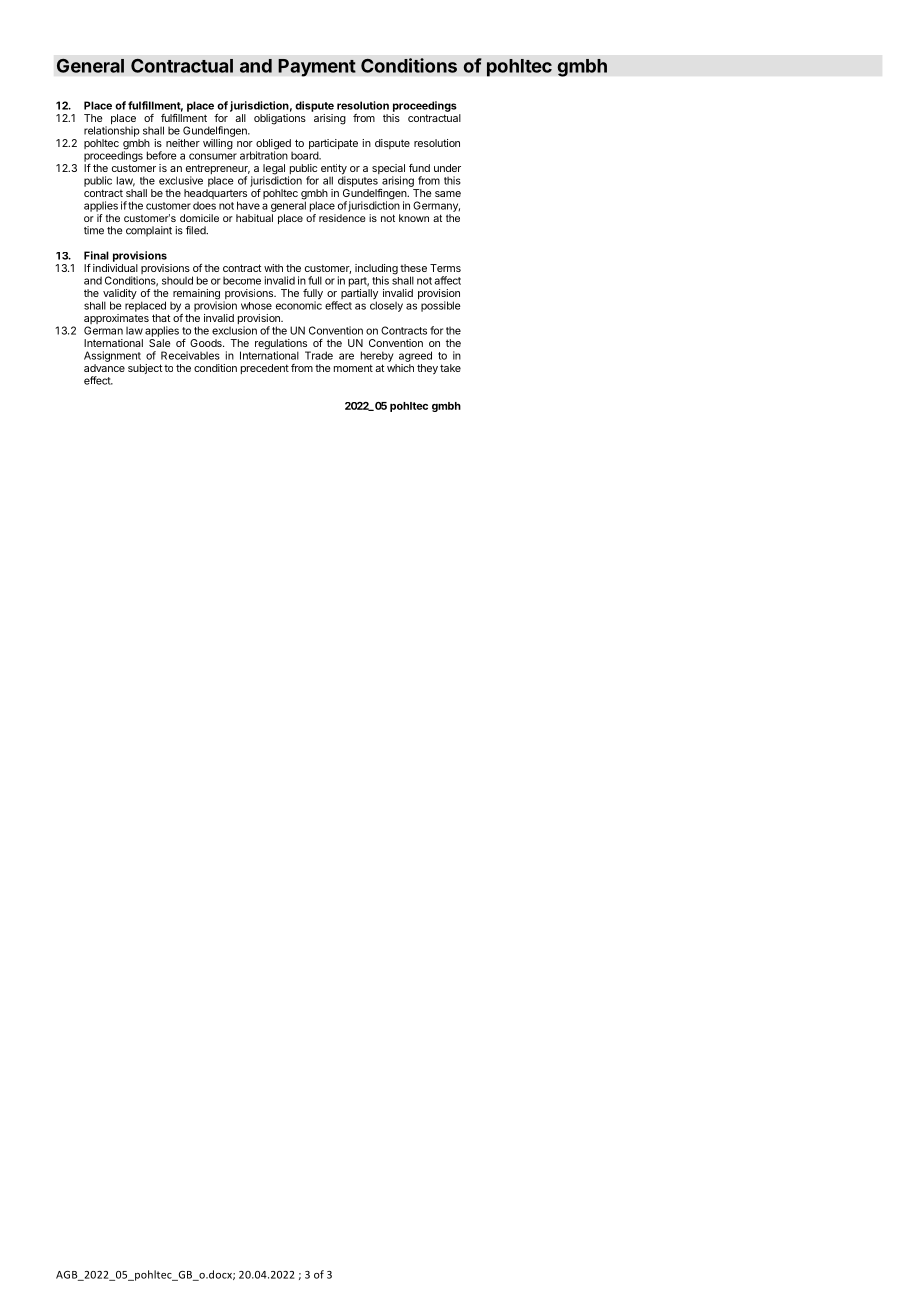 This screenshot has height=1308, width=924. Describe the element at coordinates (181, 180) in the screenshot. I see `exclusive` at that location.
